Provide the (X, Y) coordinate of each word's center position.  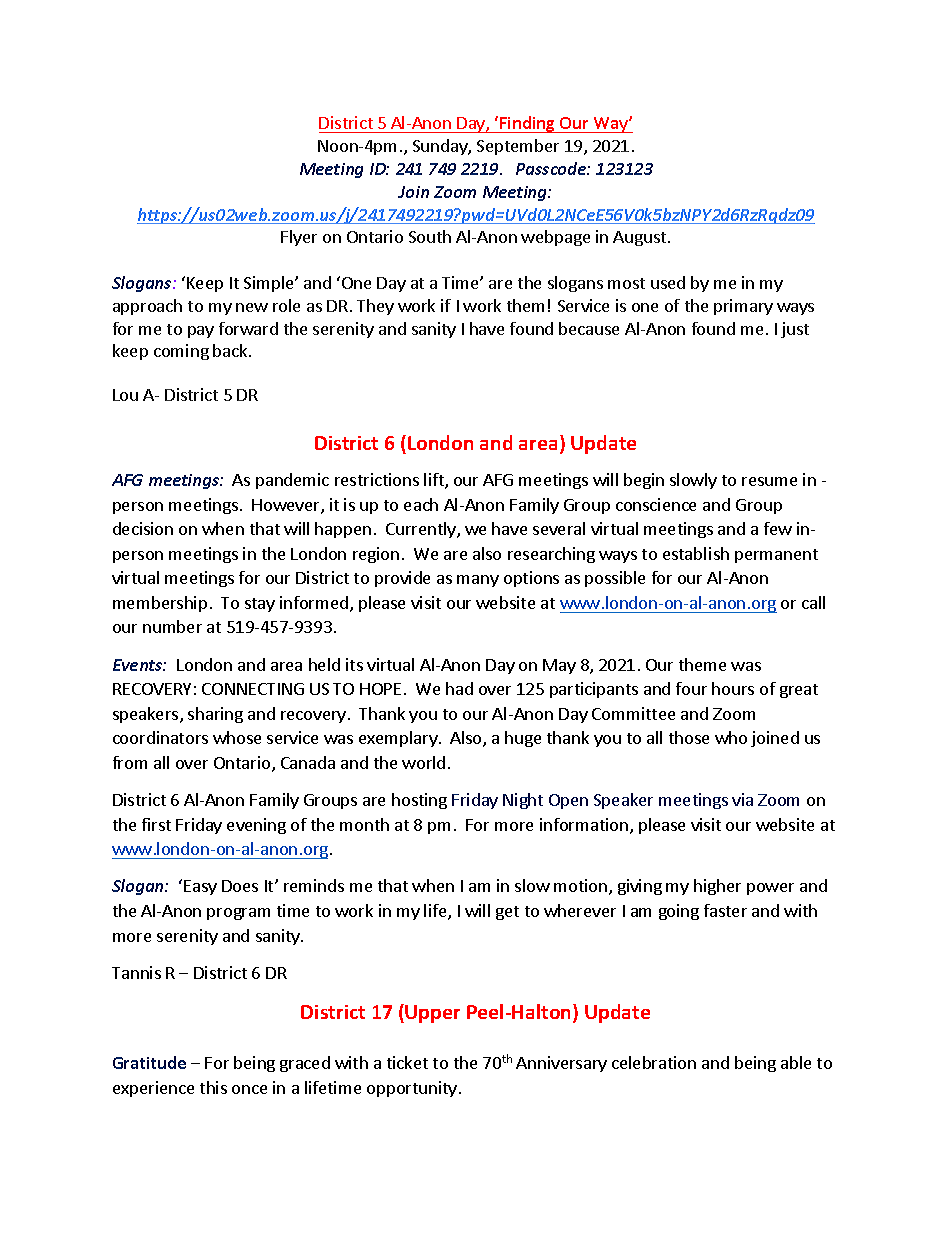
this (213, 1087)
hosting (419, 801)
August (639, 238)
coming (181, 352)
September (518, 147)
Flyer (299, 238)
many (478, 581)
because (589, 328)
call (813, 602)
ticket (407, 1062)
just (795, 330)
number (172, 626)
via (742, 799)
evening (256, 826)
